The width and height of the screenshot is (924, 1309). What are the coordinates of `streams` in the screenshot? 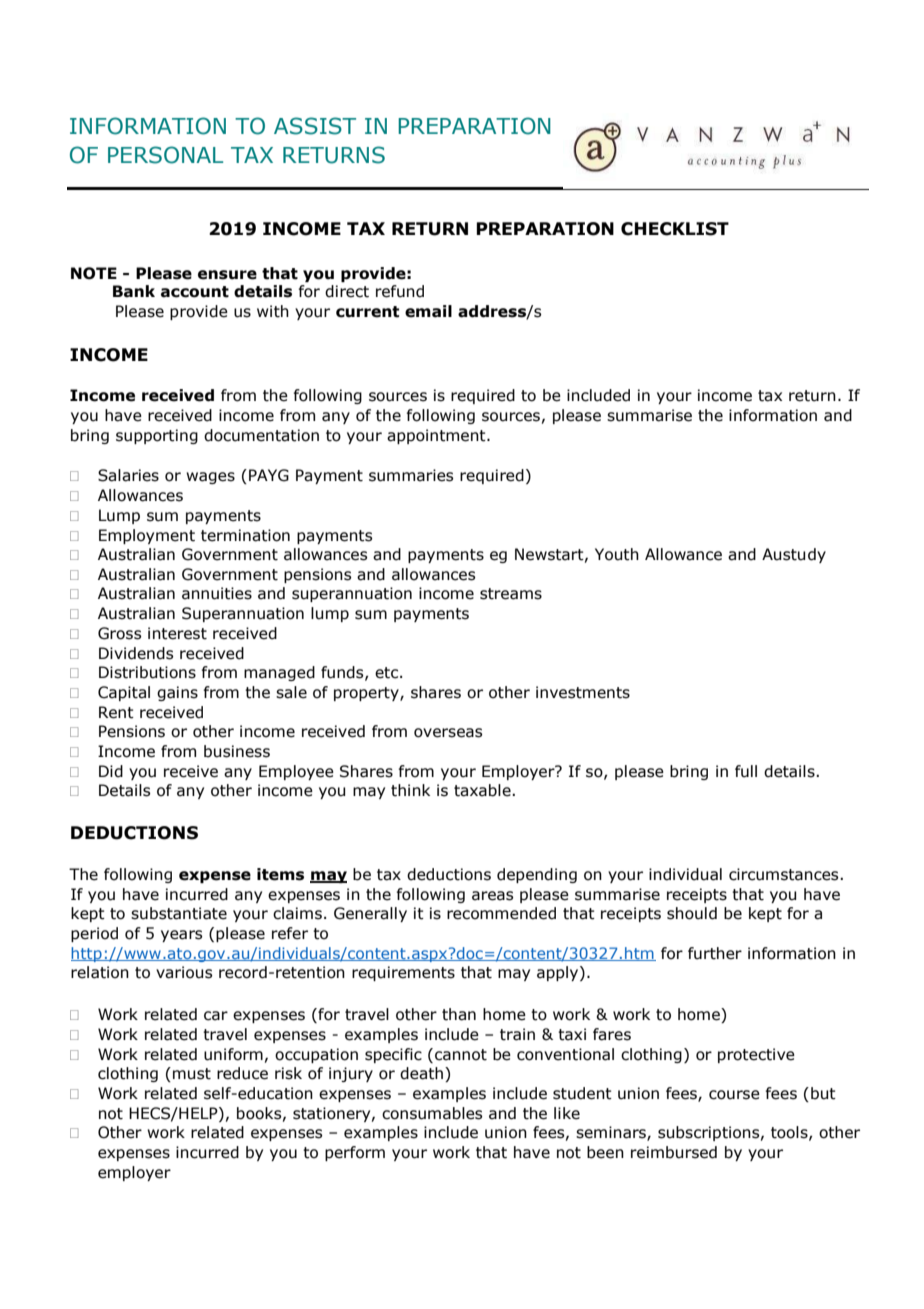 It's located at (511, 594).
